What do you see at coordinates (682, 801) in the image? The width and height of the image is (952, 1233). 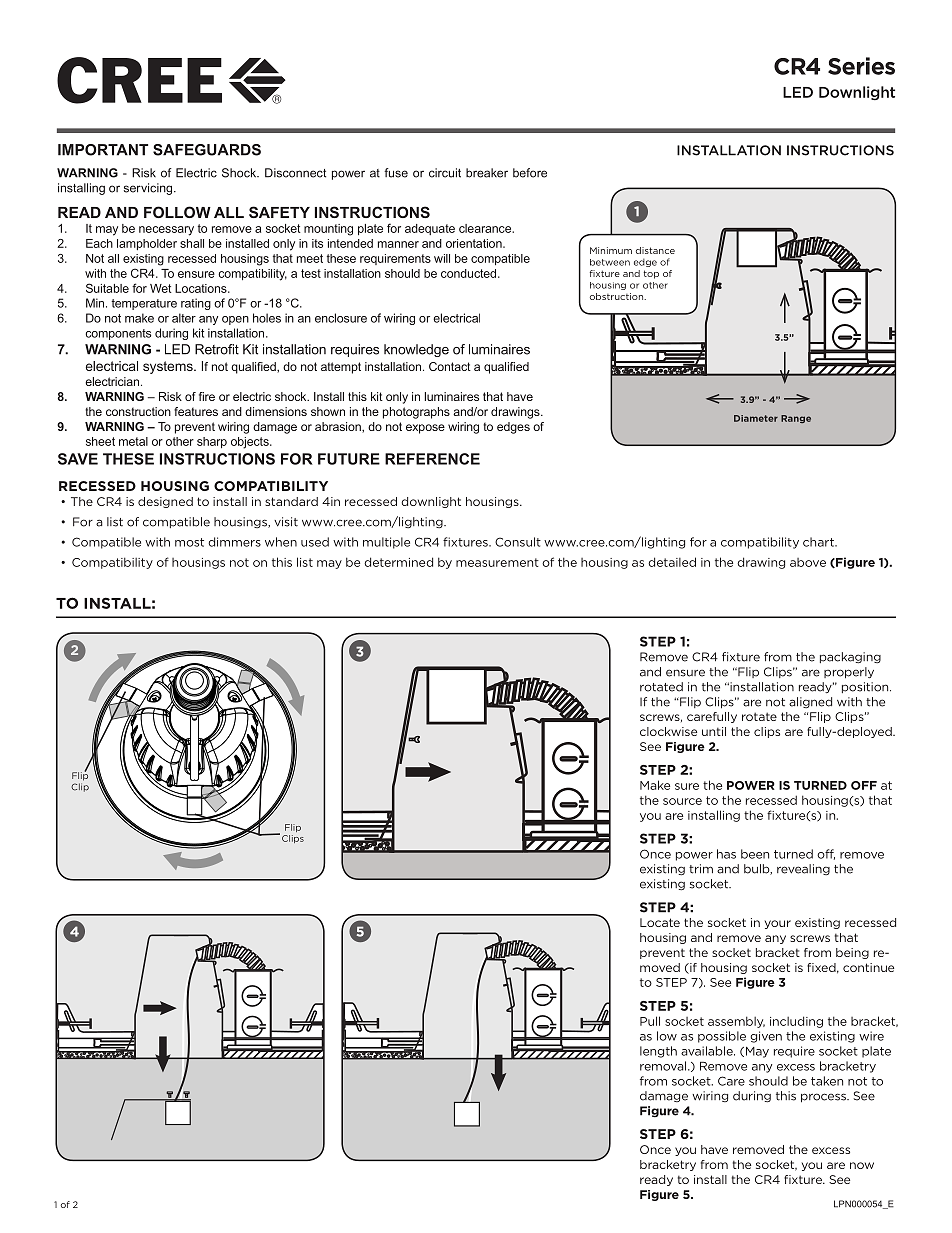 I see `source` at bounding box center [682, 801].
